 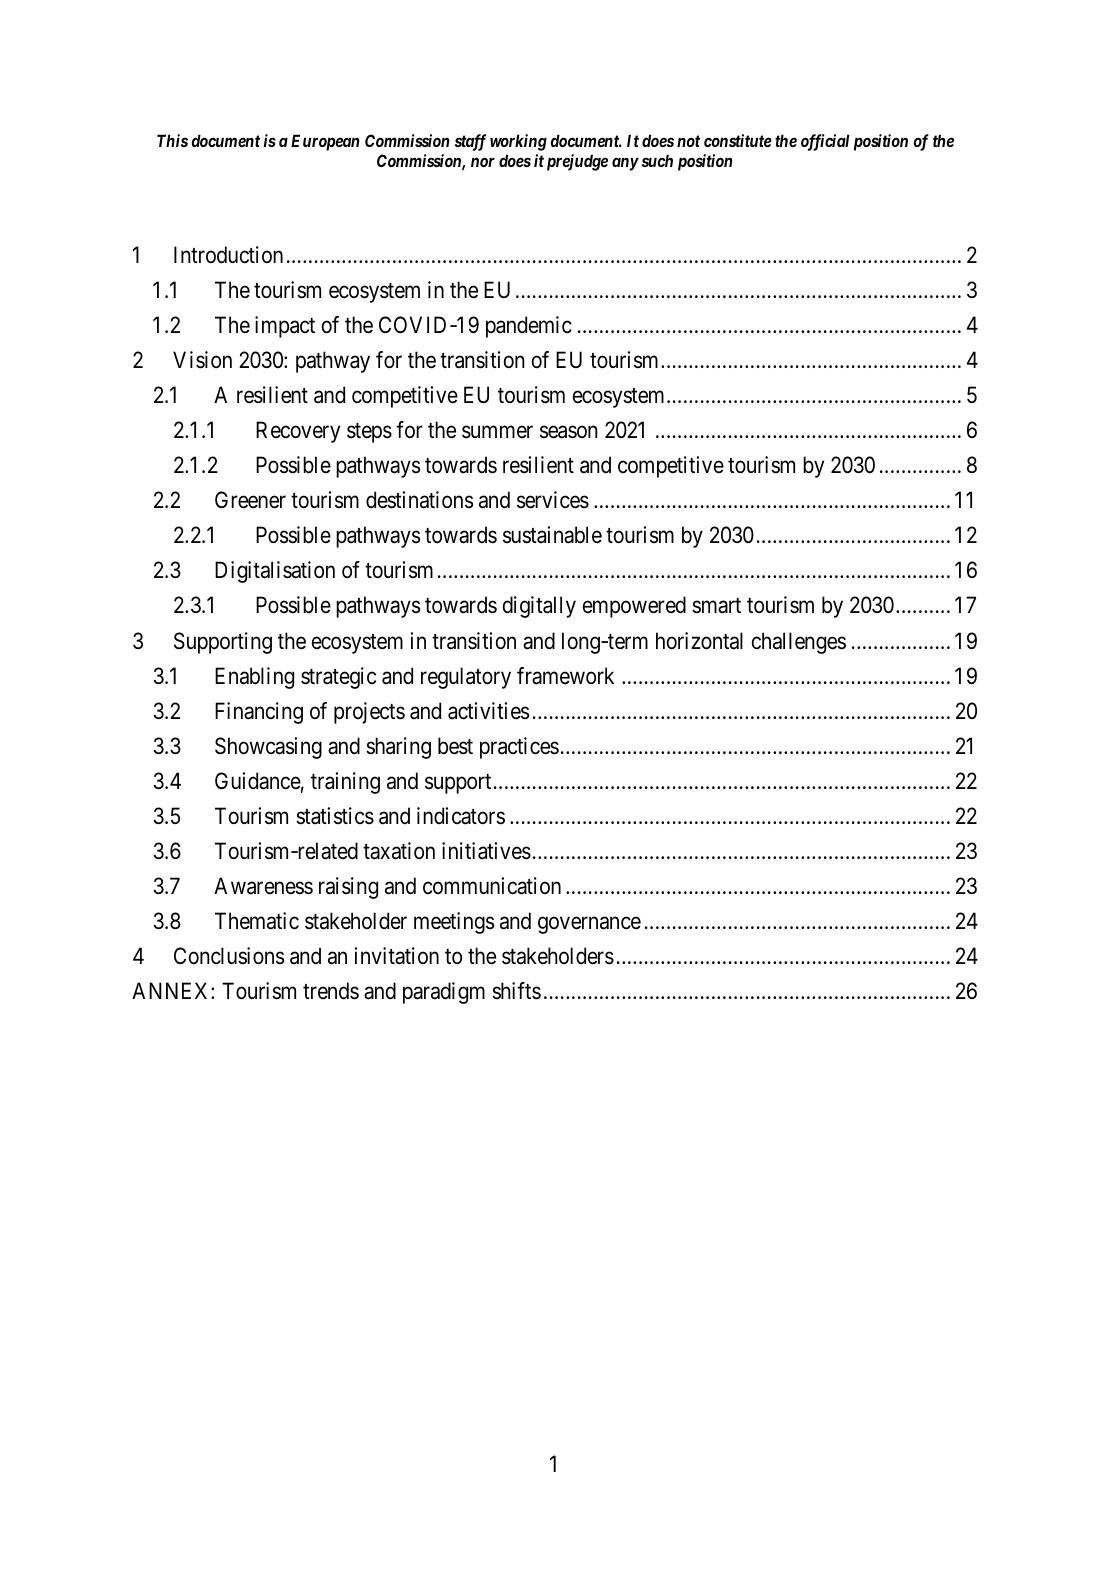 I want to click on sustainable, so click(x=552, y=535).
